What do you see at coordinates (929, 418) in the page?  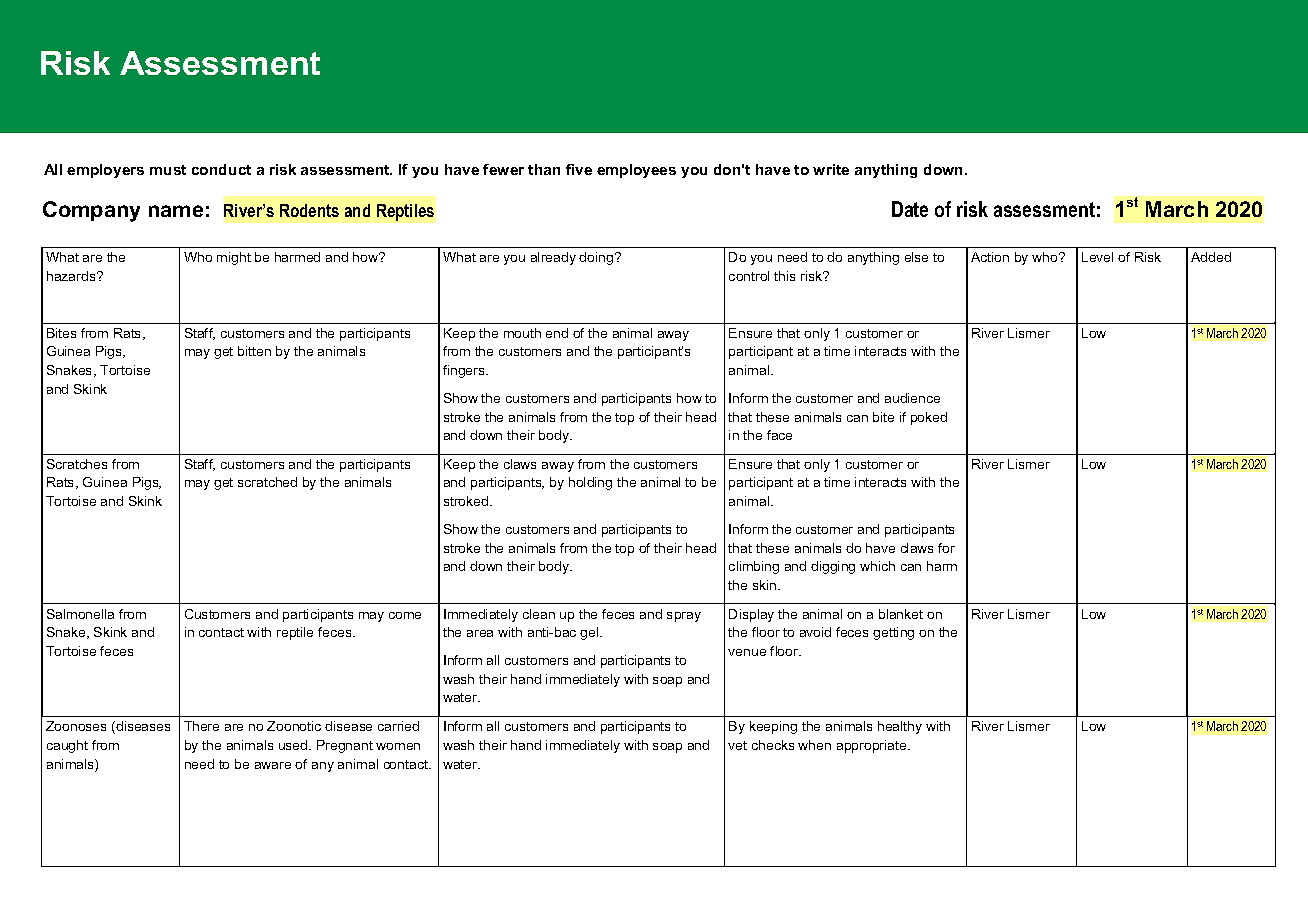 I see `poked` at bounding box center [929, 418].
